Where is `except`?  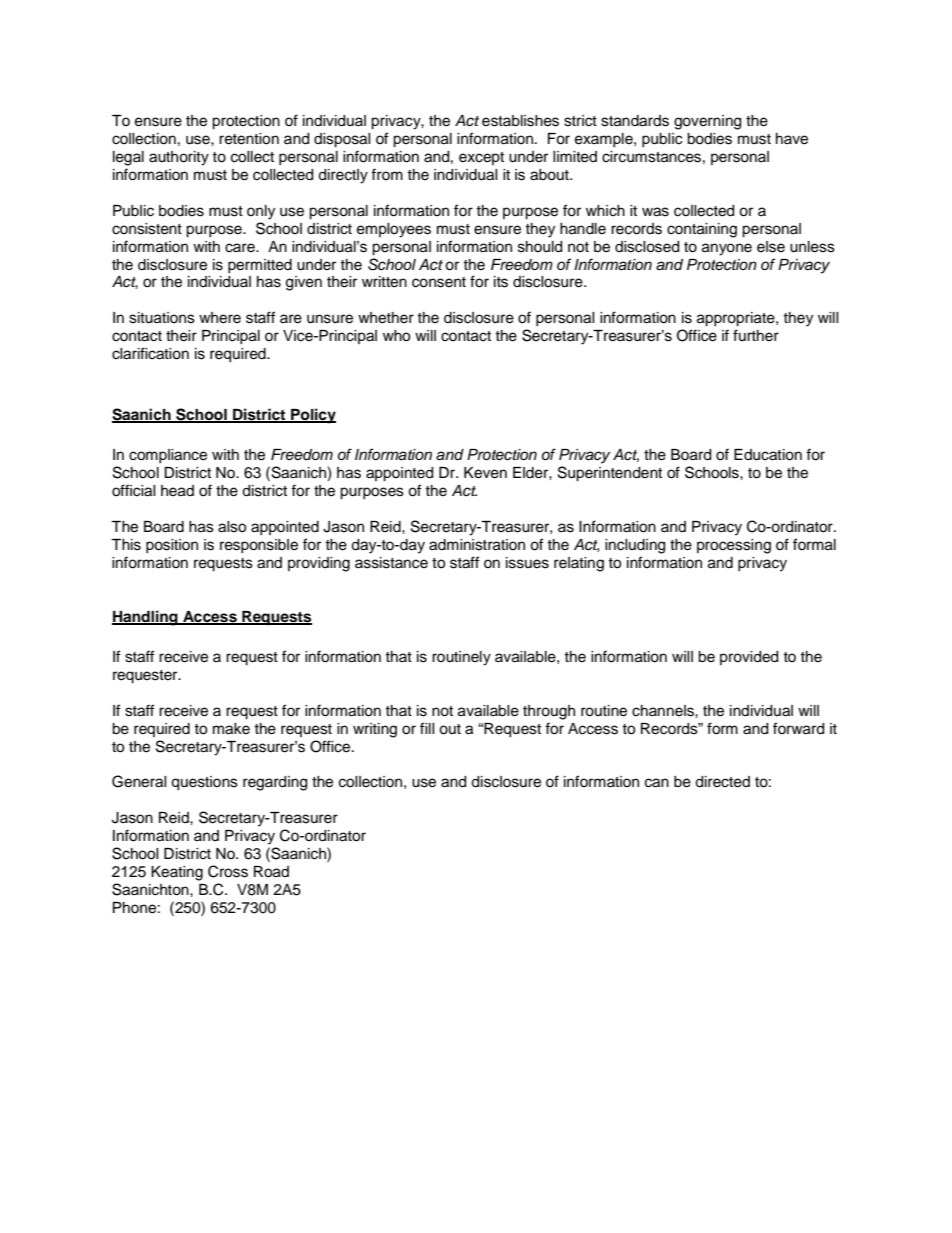
except is located at coordinates (481, 158).
